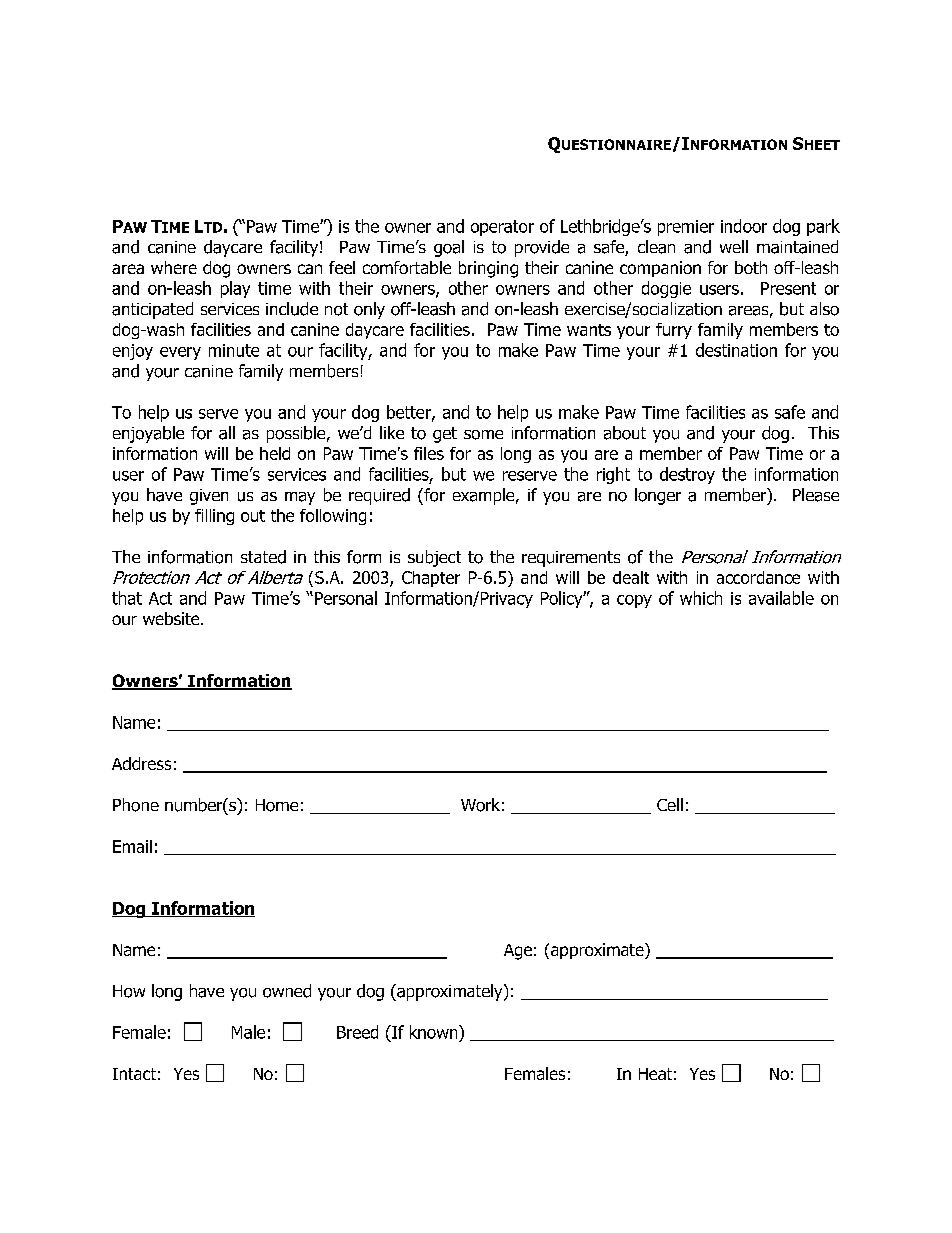 The image size is (952, 1233). Describe the element at coordinates (758, 577) in the document. I see `accordance` at that location.
